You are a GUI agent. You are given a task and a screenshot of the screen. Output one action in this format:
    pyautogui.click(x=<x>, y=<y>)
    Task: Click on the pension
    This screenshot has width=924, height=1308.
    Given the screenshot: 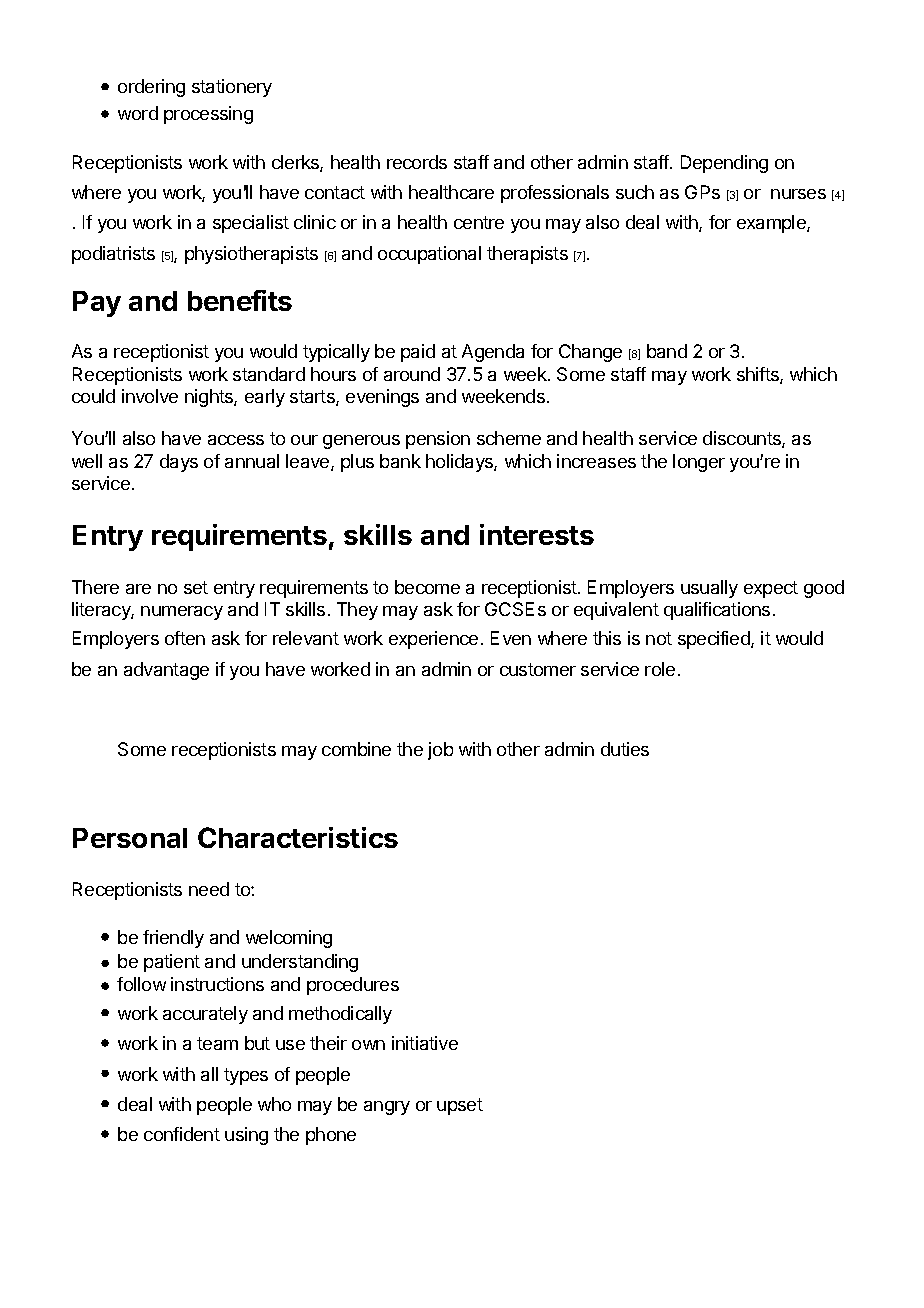 What is the action you would take?
    pyautogui.click(x=438, y=440)
